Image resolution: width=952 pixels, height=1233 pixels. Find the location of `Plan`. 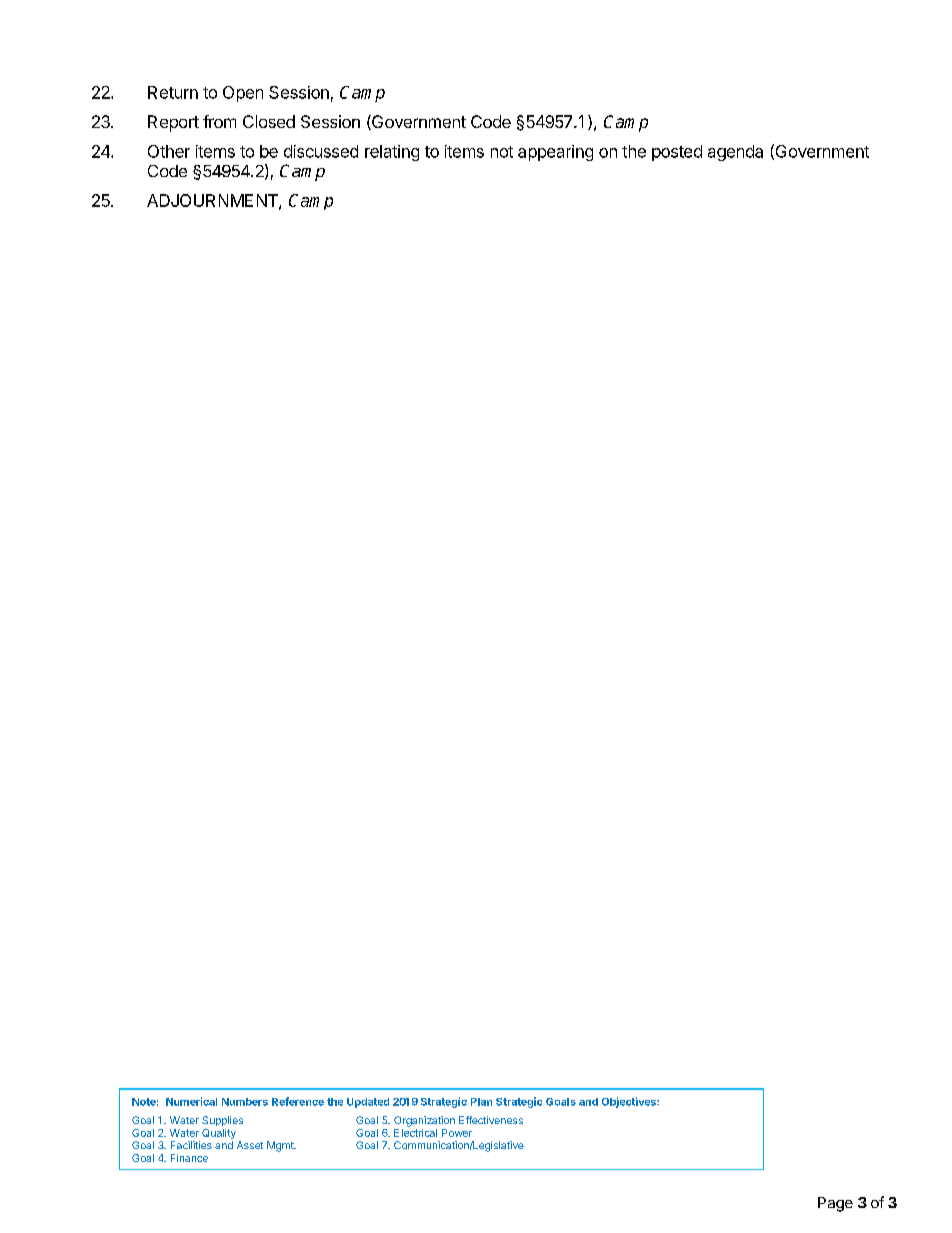

Plan is located at coordinates (481, 1102).
